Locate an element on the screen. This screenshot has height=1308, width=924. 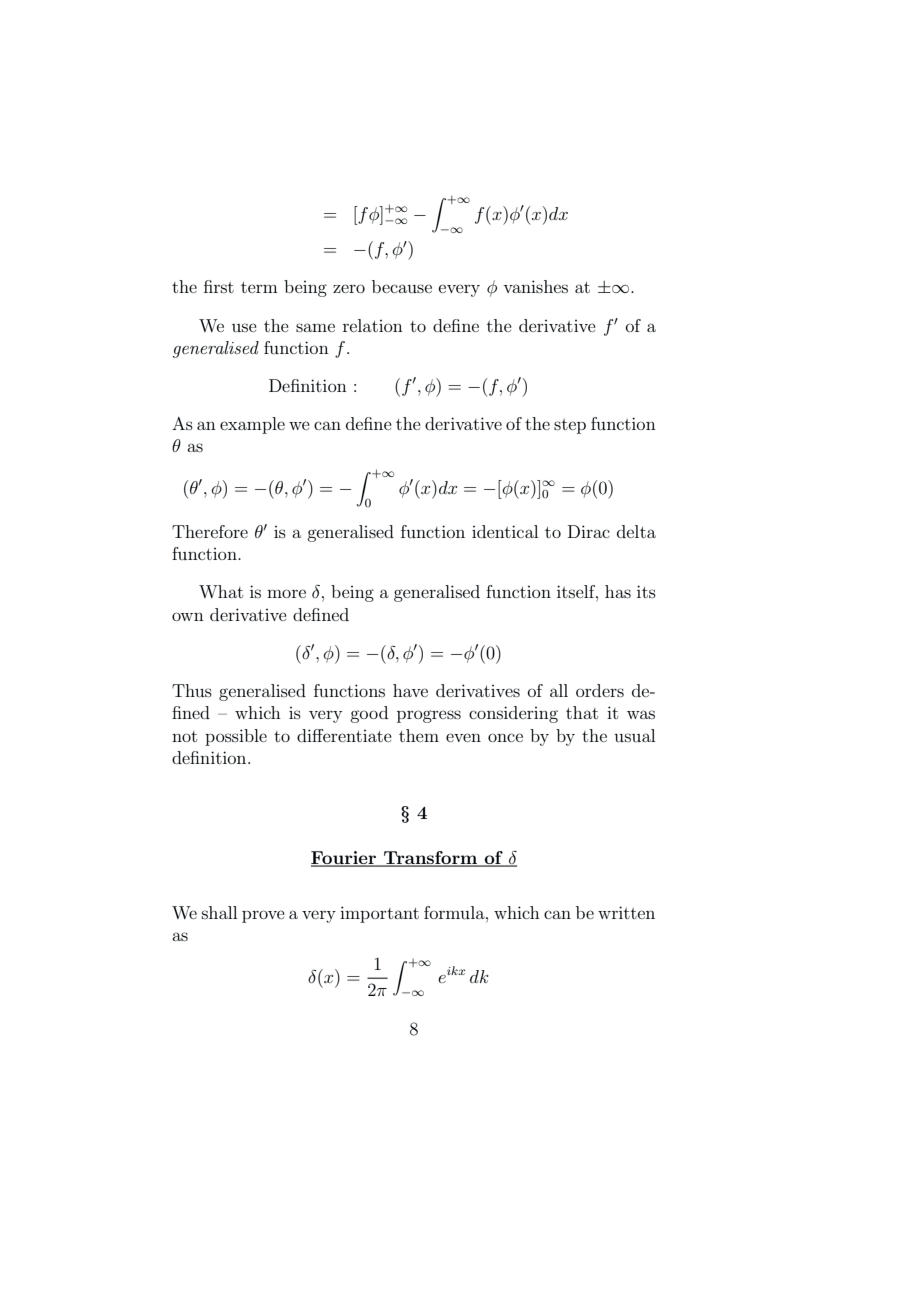
term is located at coordinates (259, 287).
